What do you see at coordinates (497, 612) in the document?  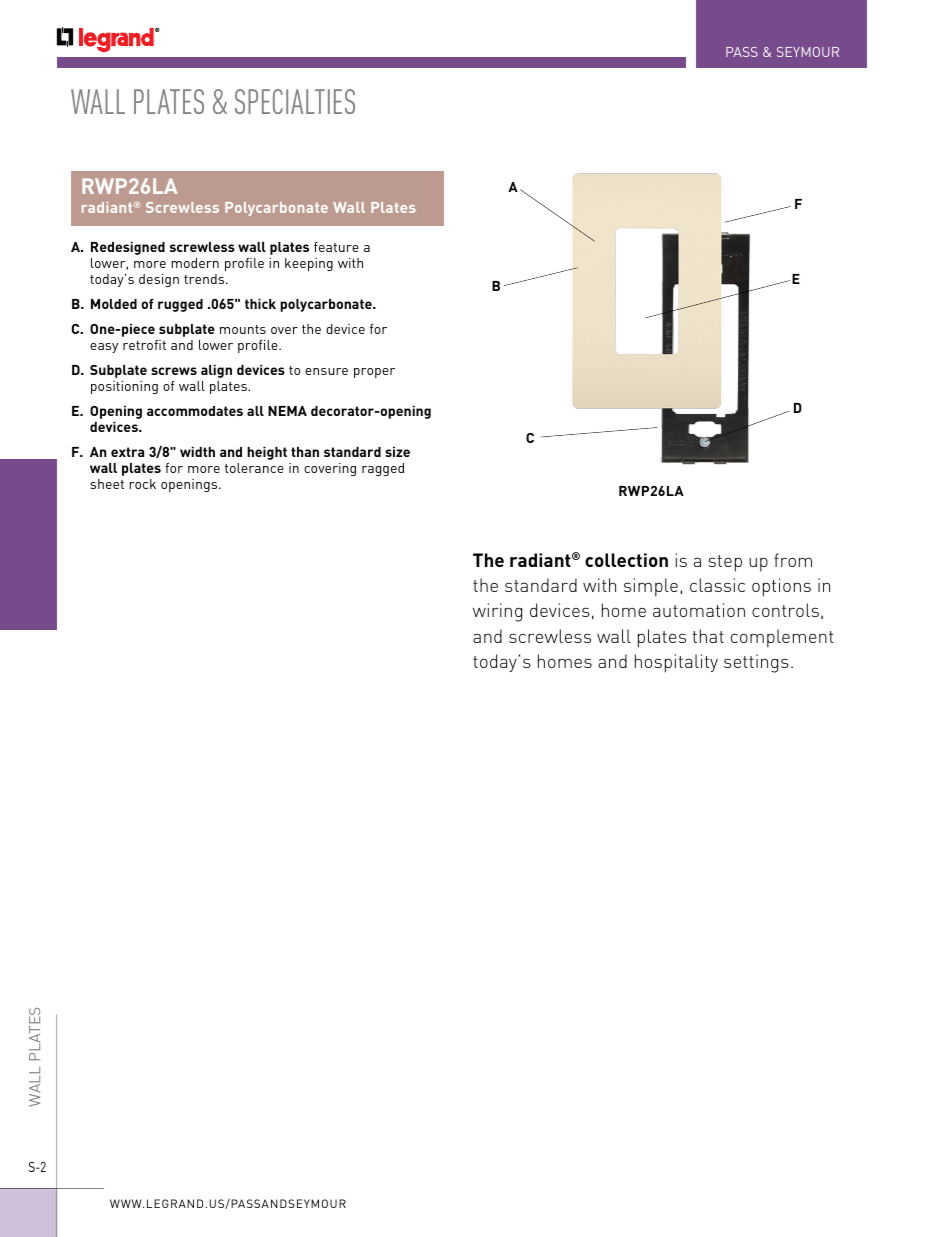 I see `wiring` at bounding box center [497, 612].
